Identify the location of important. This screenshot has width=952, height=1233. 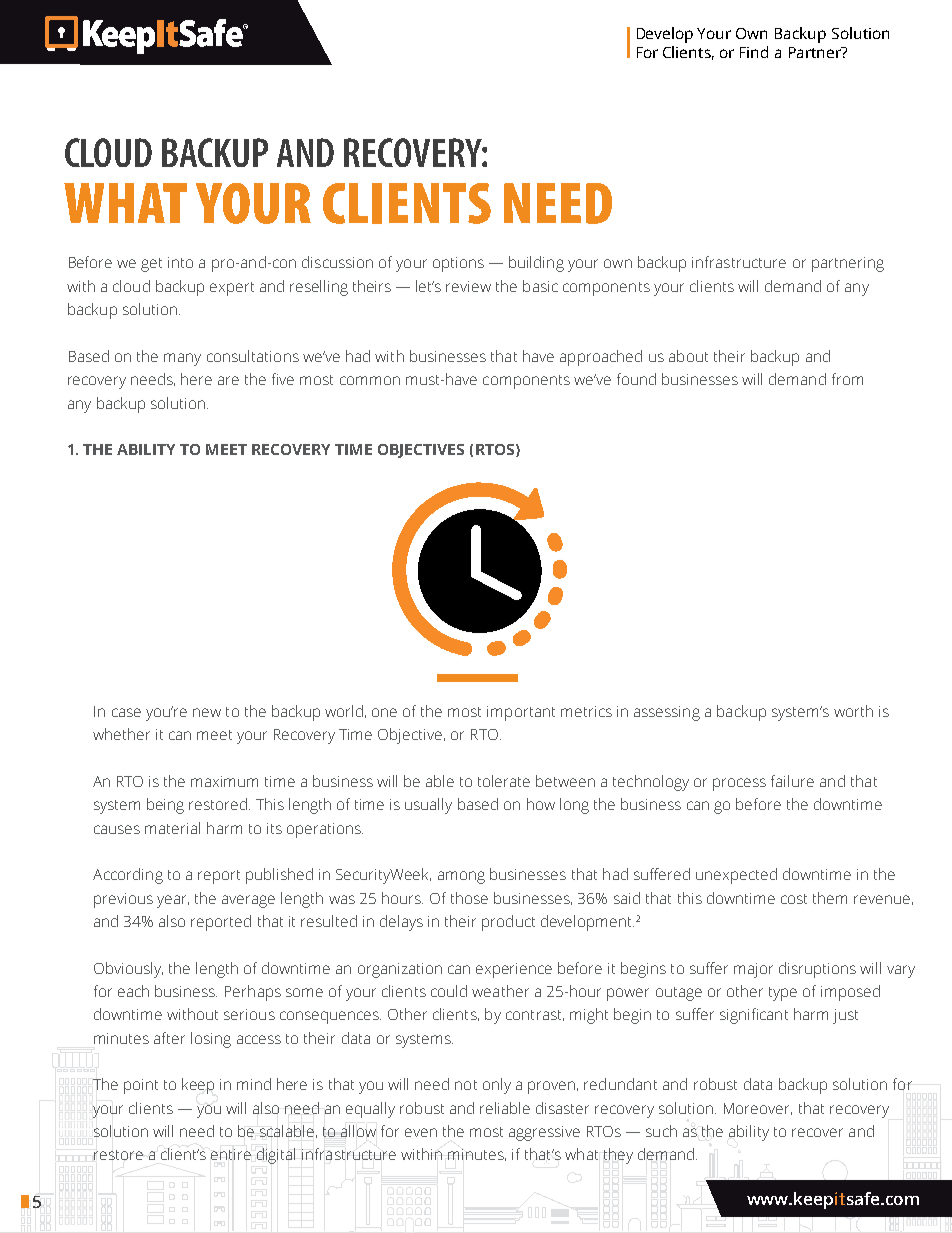
(521, 713).
